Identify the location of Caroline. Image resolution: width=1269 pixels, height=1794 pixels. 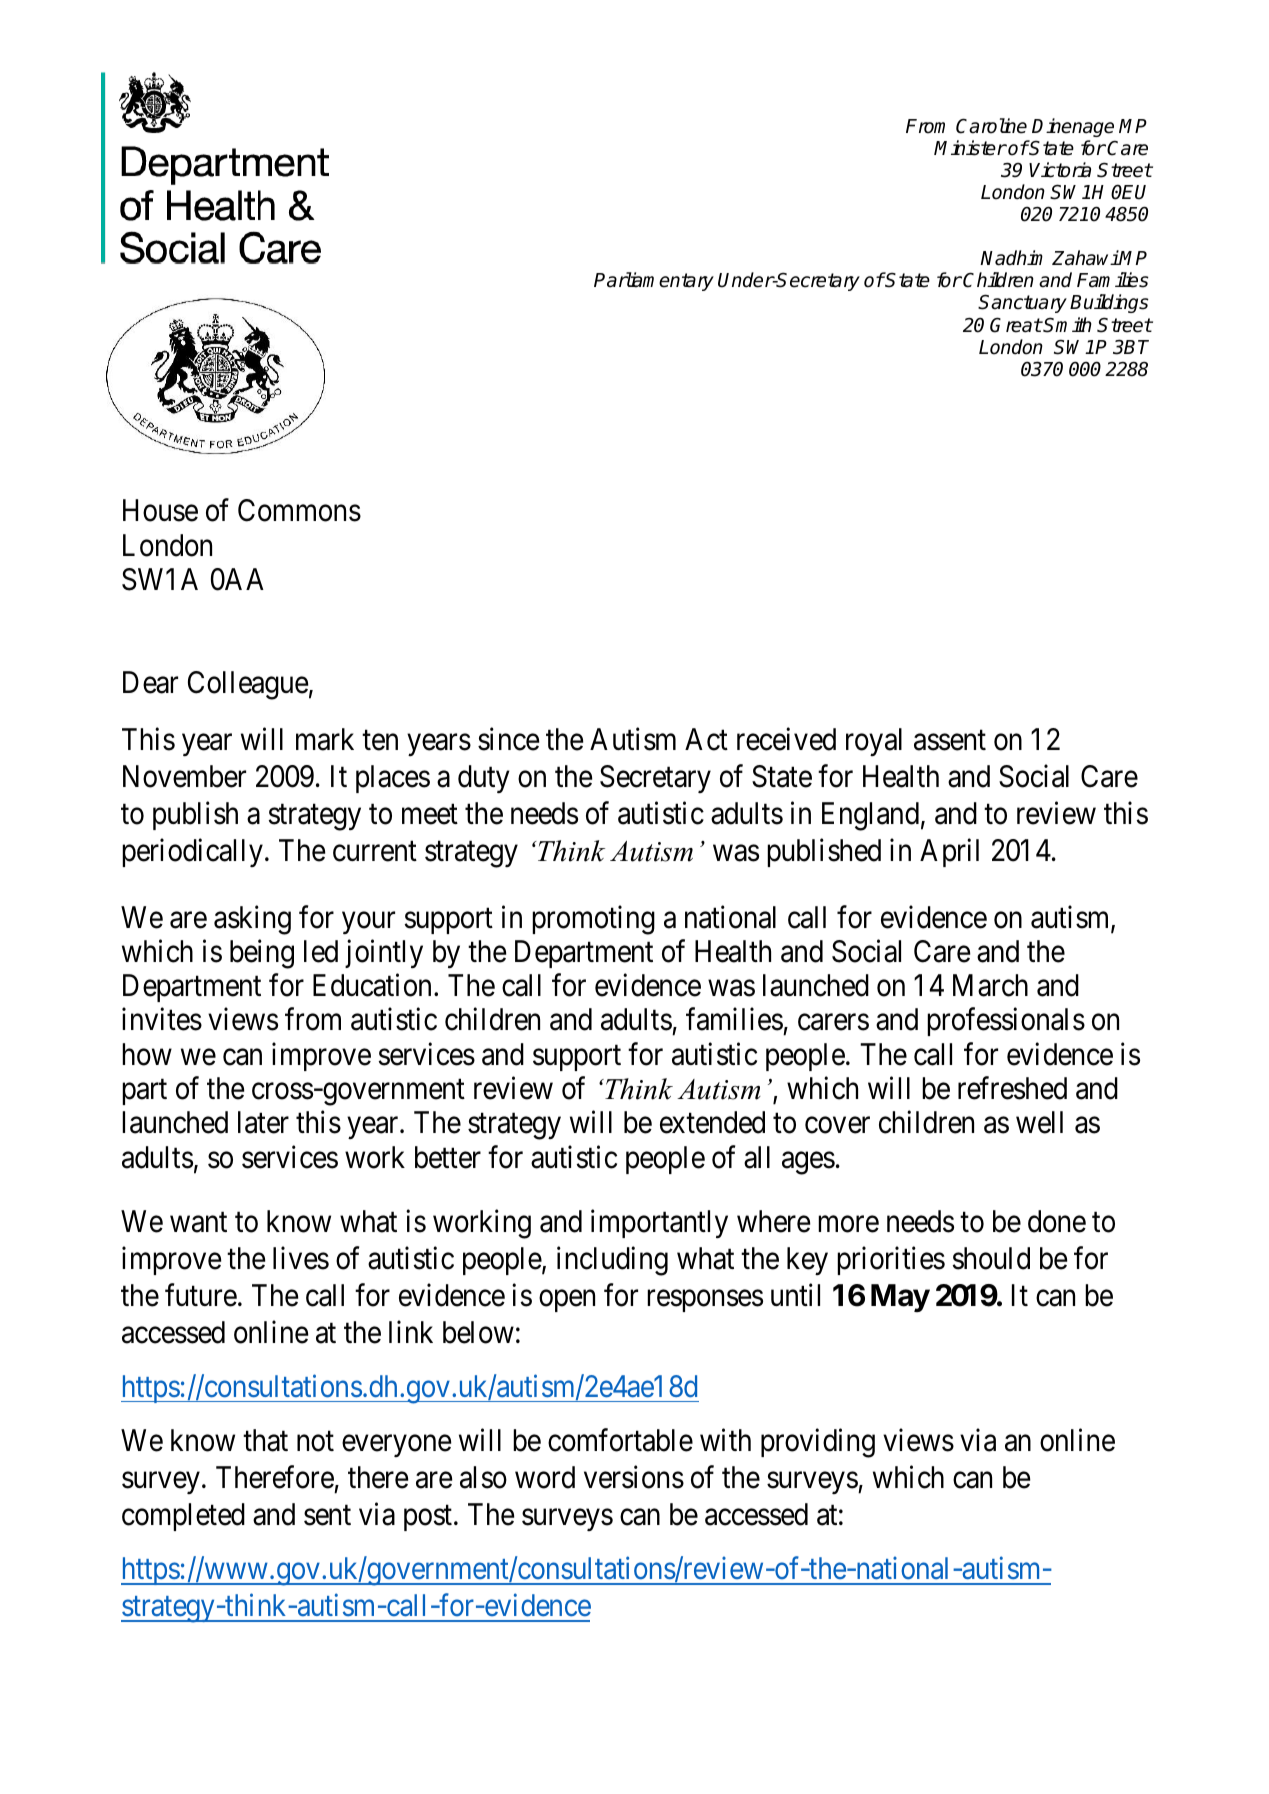
(991, 126).
